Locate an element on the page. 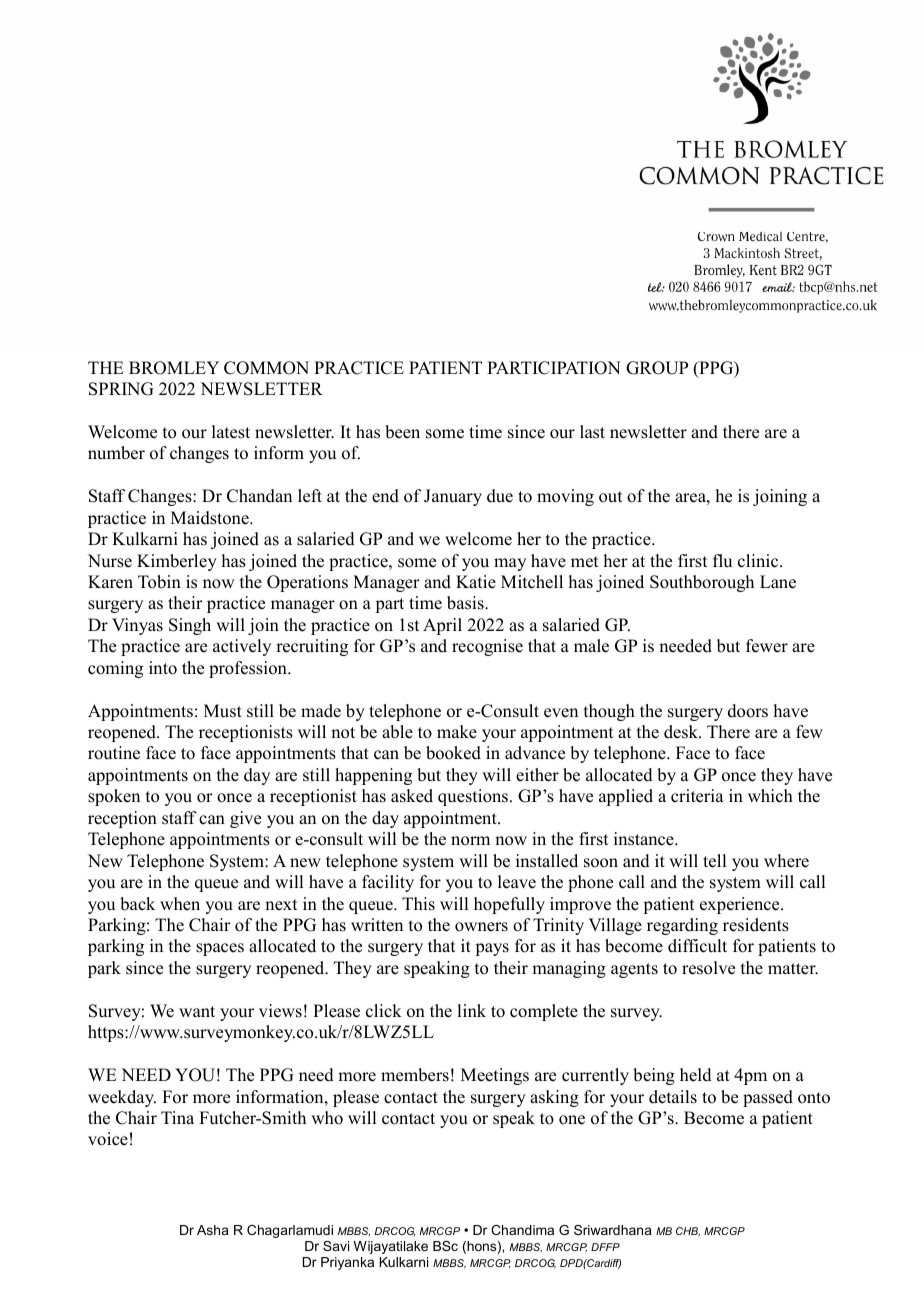  criteria is located at coordinates (697, 796).
